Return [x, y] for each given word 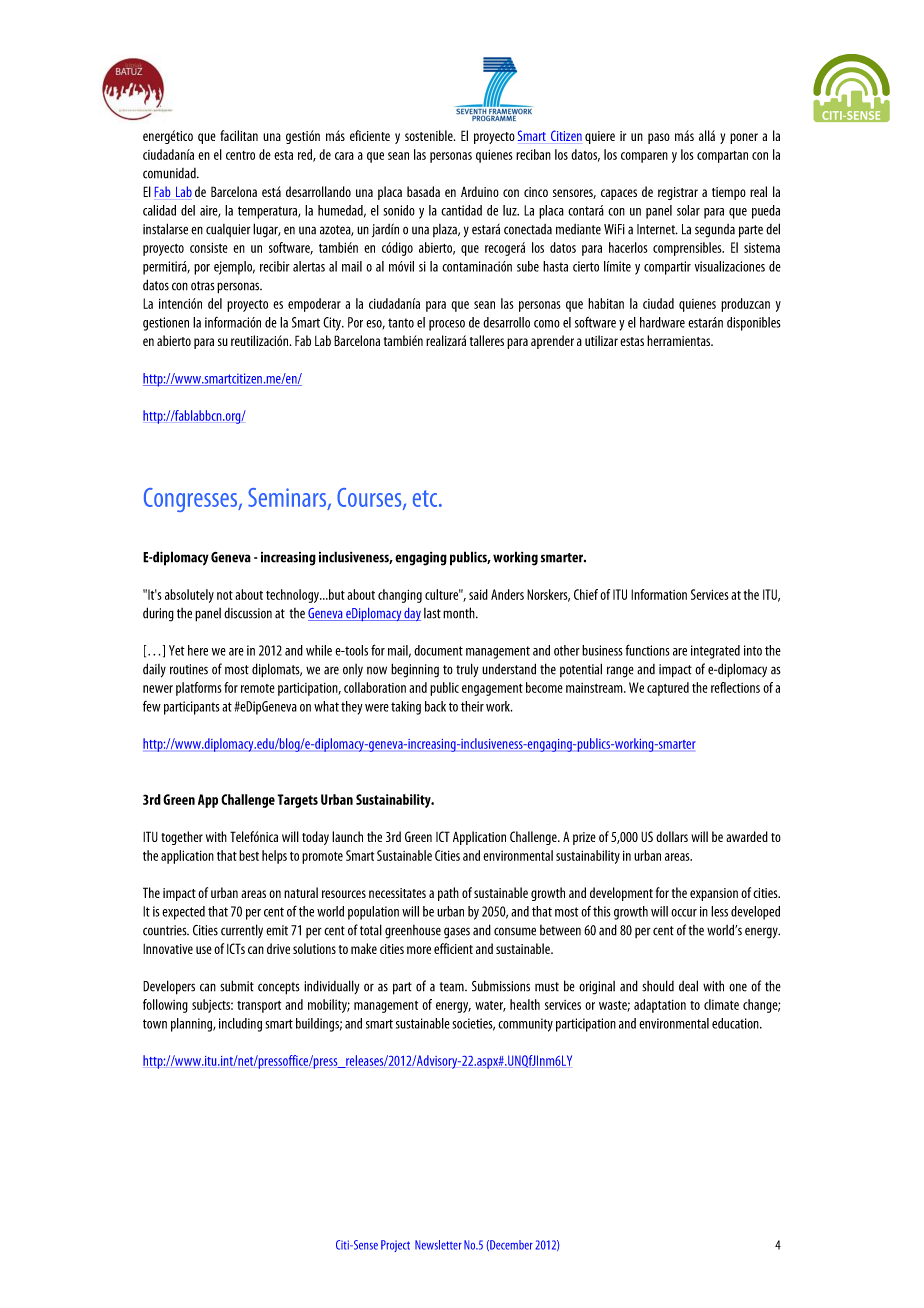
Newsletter [438, 1245]
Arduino [480, 191]
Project [395, 1246]
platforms [199, 689]
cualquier [228, 230]
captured [668, 689]
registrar [678, 193]
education [736, 1023]
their [472, 706]
